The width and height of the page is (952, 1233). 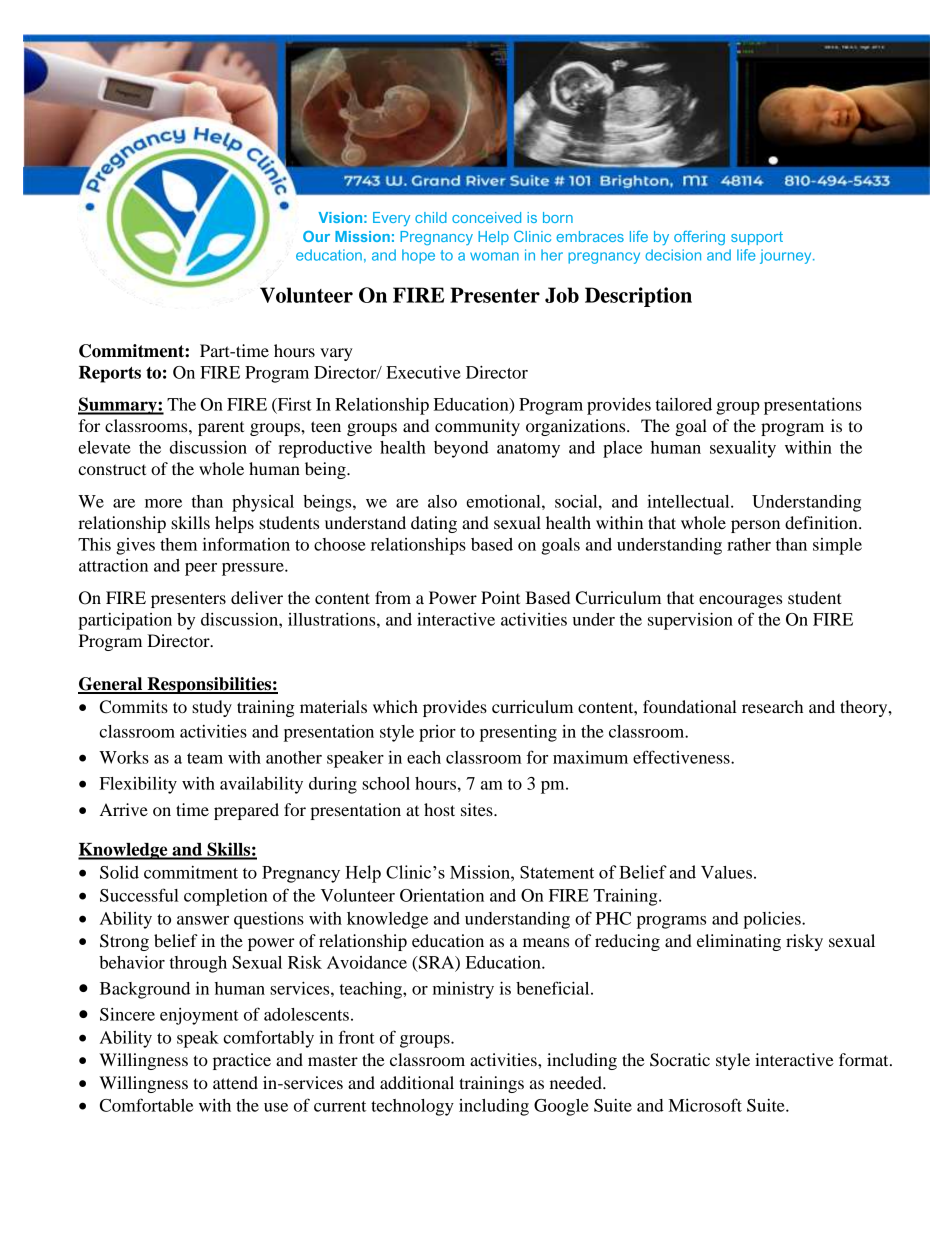 I want to click on support, so click(x=757, y=238).
